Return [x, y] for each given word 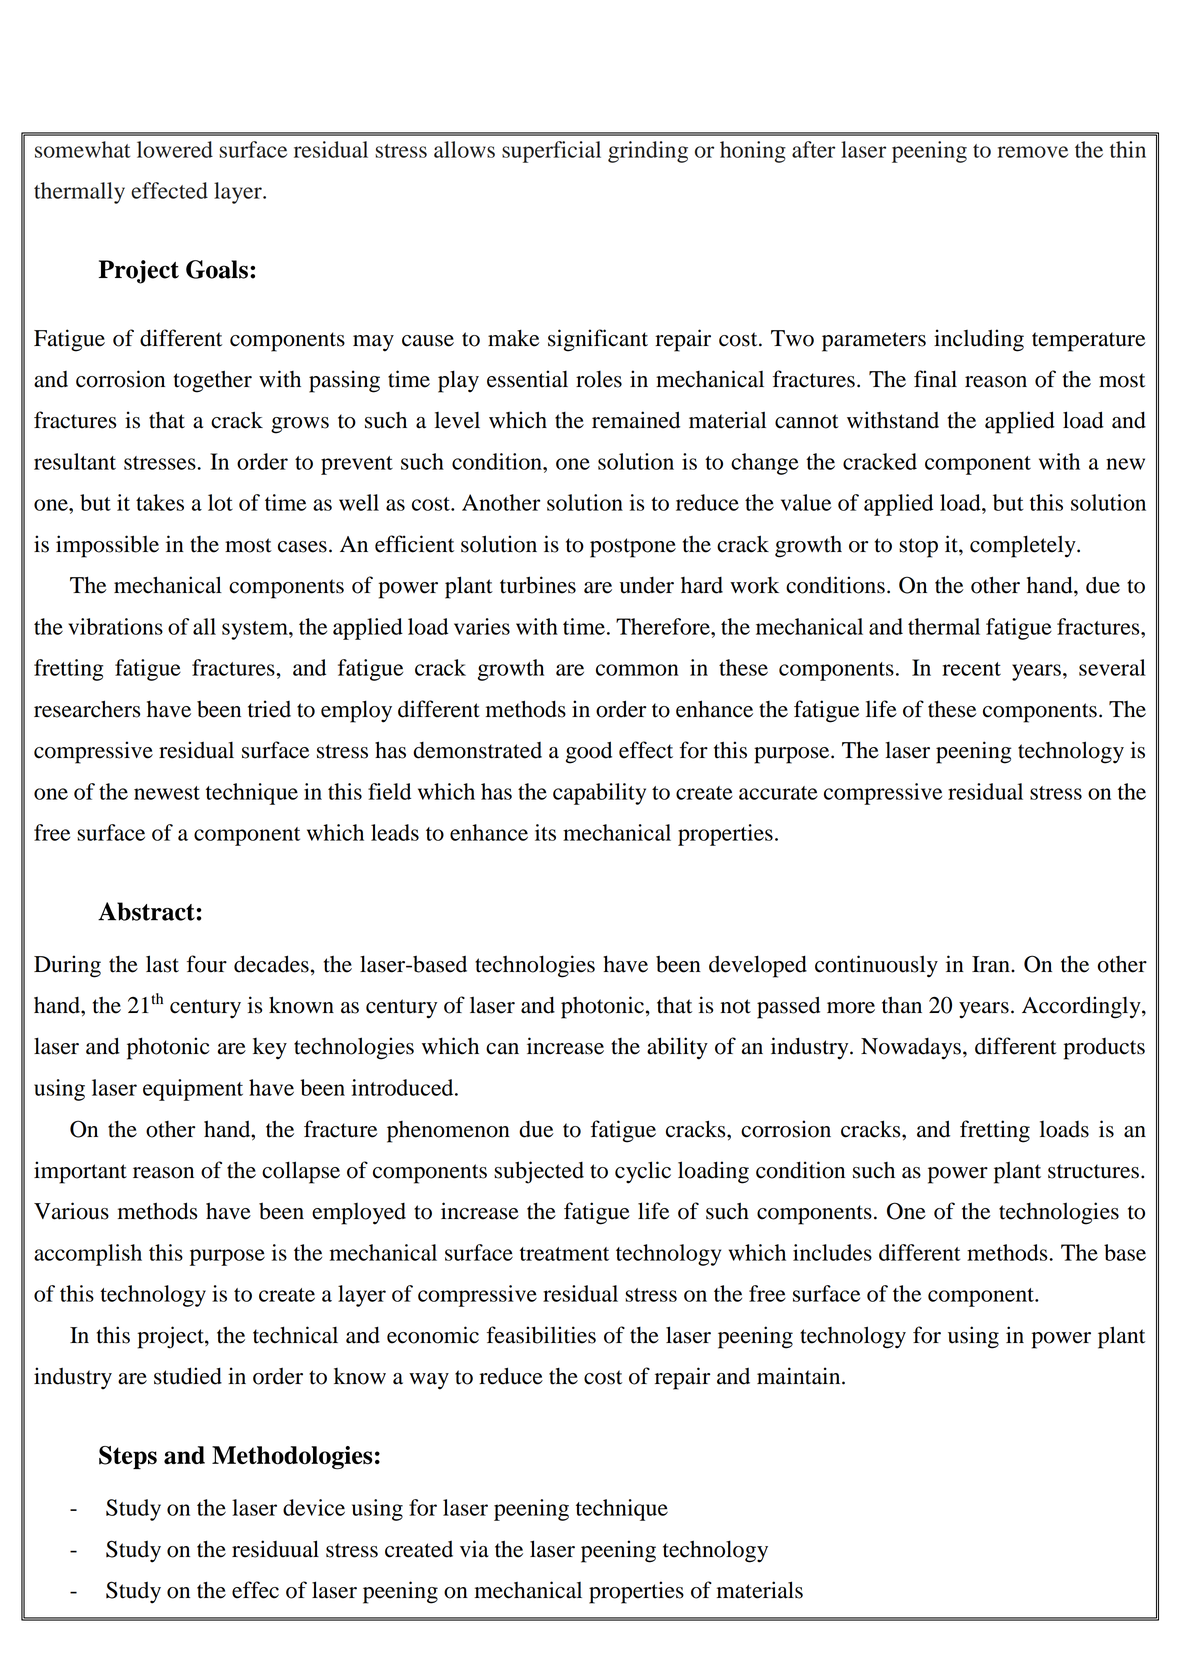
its [545, 832]
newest [167, 793]
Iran [992, 964]
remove [1033, 152]
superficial [551, 152]
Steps [128, 1457]
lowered [175, 149]
